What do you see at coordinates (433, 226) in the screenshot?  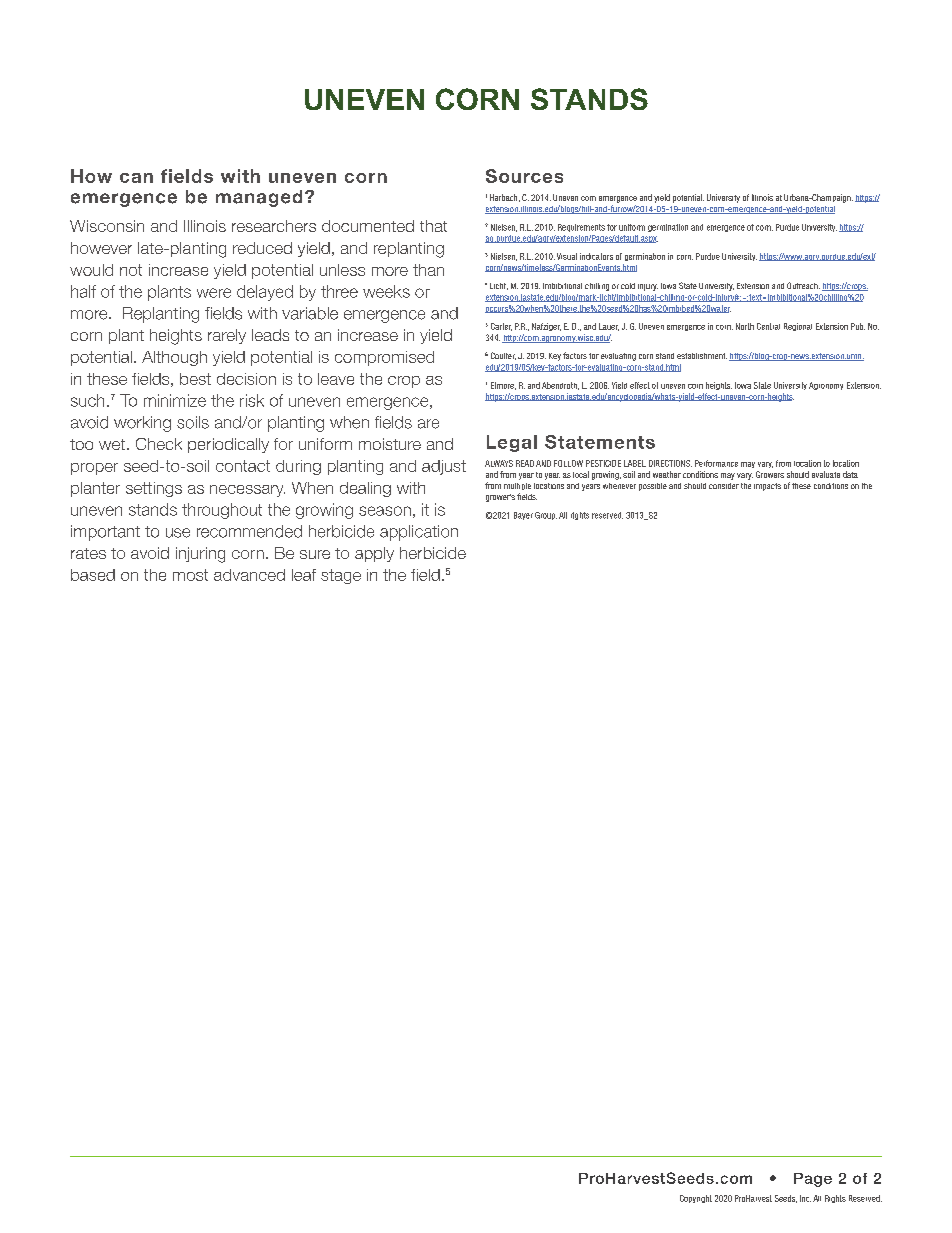 I see `that` at bounding box center [433, 226].
